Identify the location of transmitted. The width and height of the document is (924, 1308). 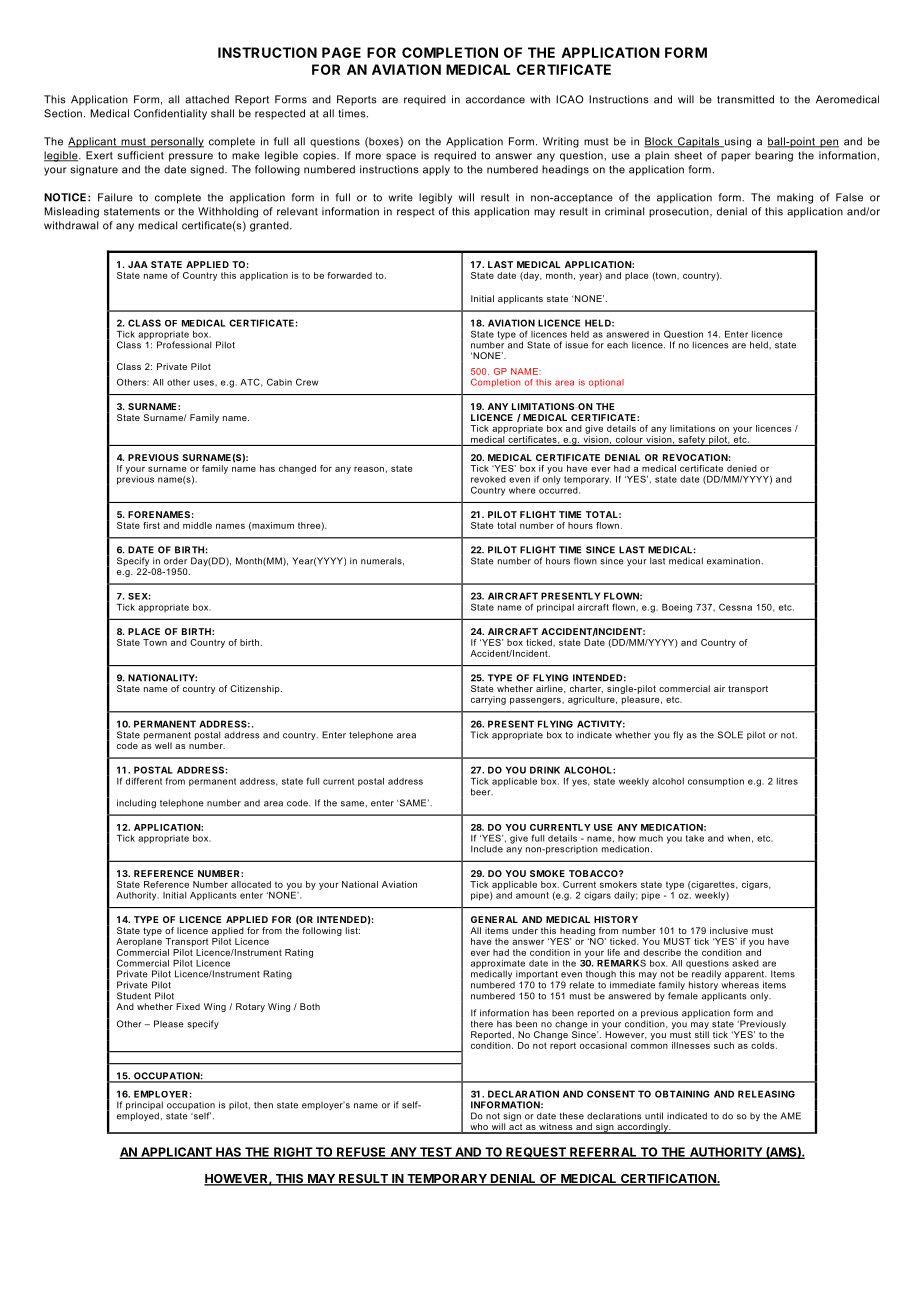
(745, 99).
